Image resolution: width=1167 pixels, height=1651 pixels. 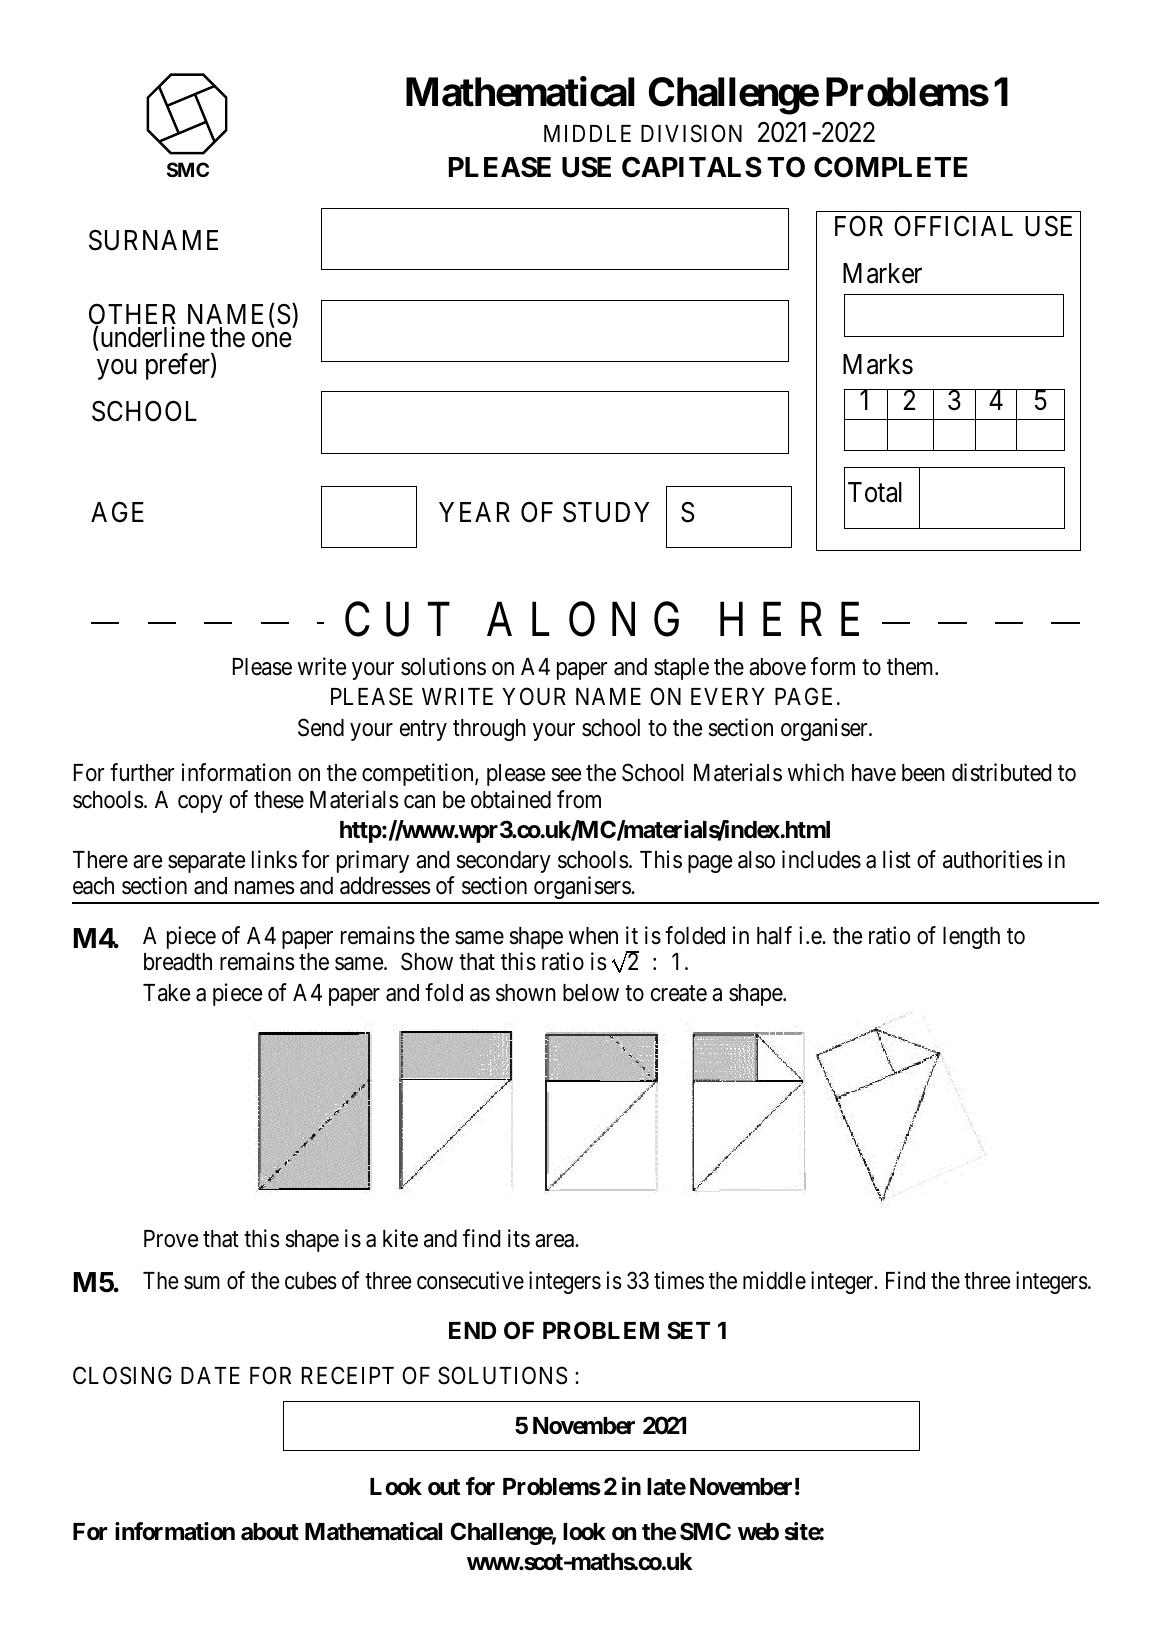 I want to click on breadth, so click(x=178, y=962).
